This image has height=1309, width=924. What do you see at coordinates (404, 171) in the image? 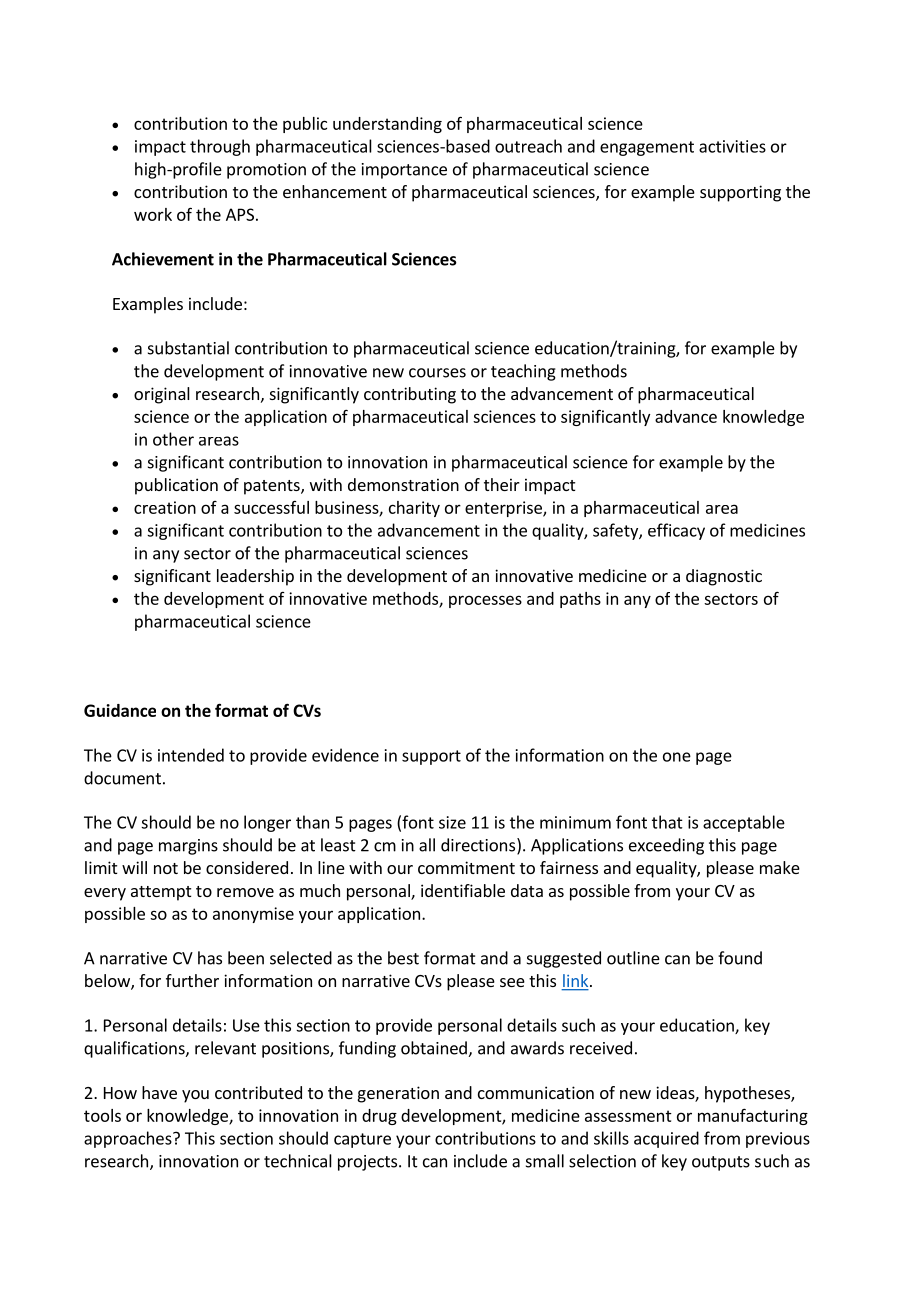
I see `importance` at bounding box center [404, 171].
